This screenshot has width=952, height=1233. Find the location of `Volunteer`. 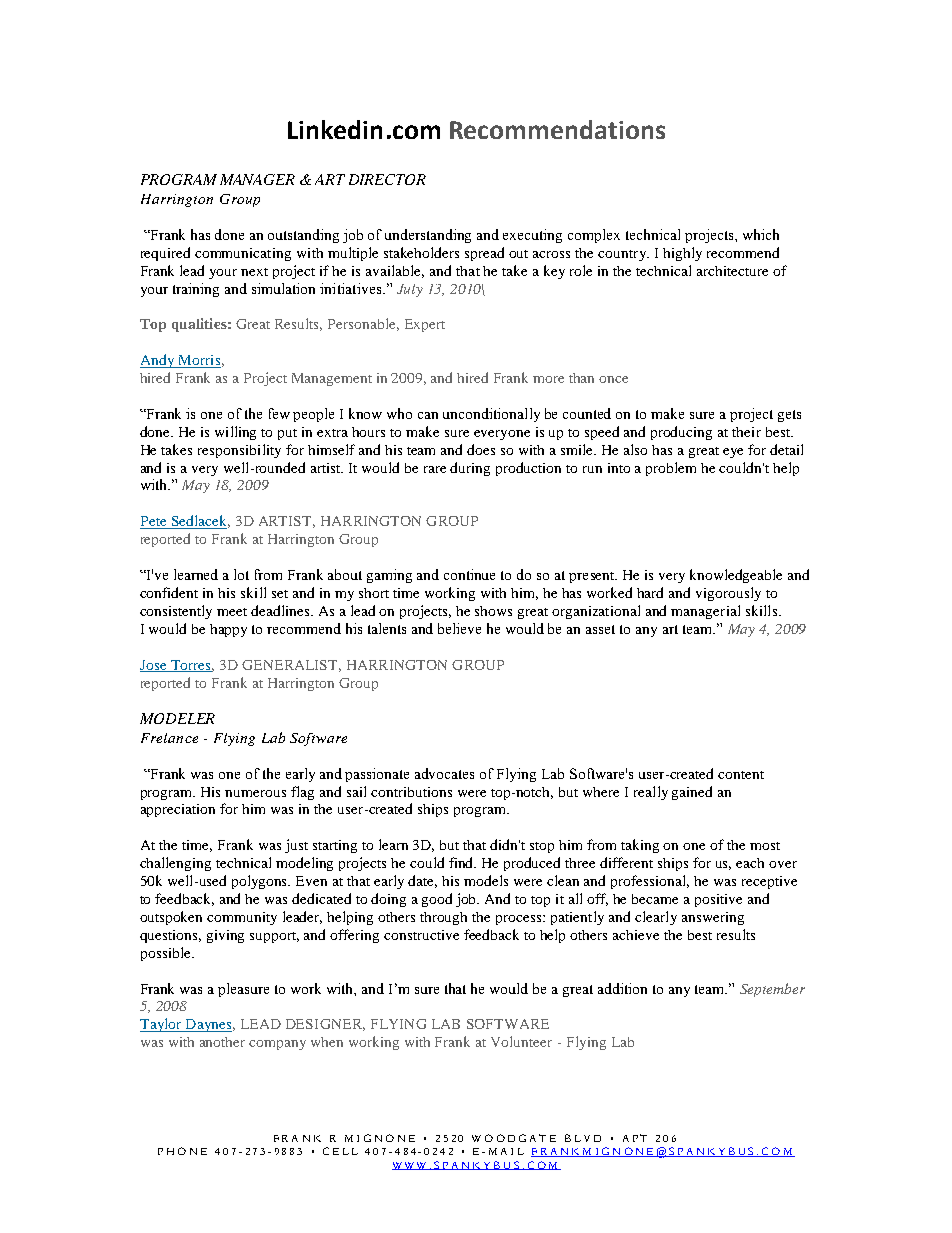

Volunteer is located at coordinates (521, 1041).
